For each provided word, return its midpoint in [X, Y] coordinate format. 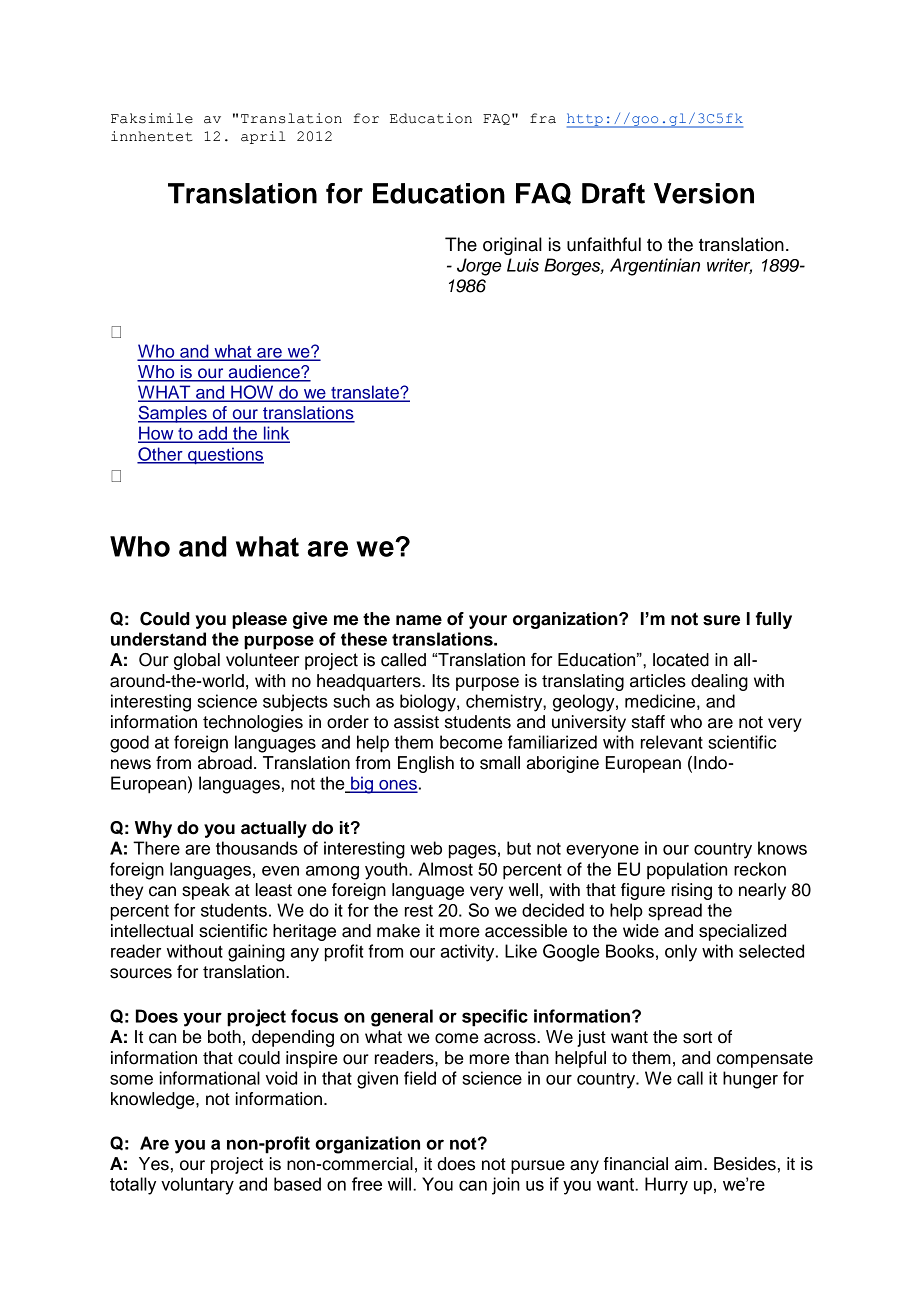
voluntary [197, 1186]
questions [225, 455]
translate [365, 393]
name [419, 620]
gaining [256, 953]
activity [469, 953]
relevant [672, 742]
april [263, 137]
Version [704, 193]
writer [729, 266]
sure [721, 620]
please [259, 620]
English [426, 764]
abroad [225, 763]
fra [543, 118]
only [681, 953]
